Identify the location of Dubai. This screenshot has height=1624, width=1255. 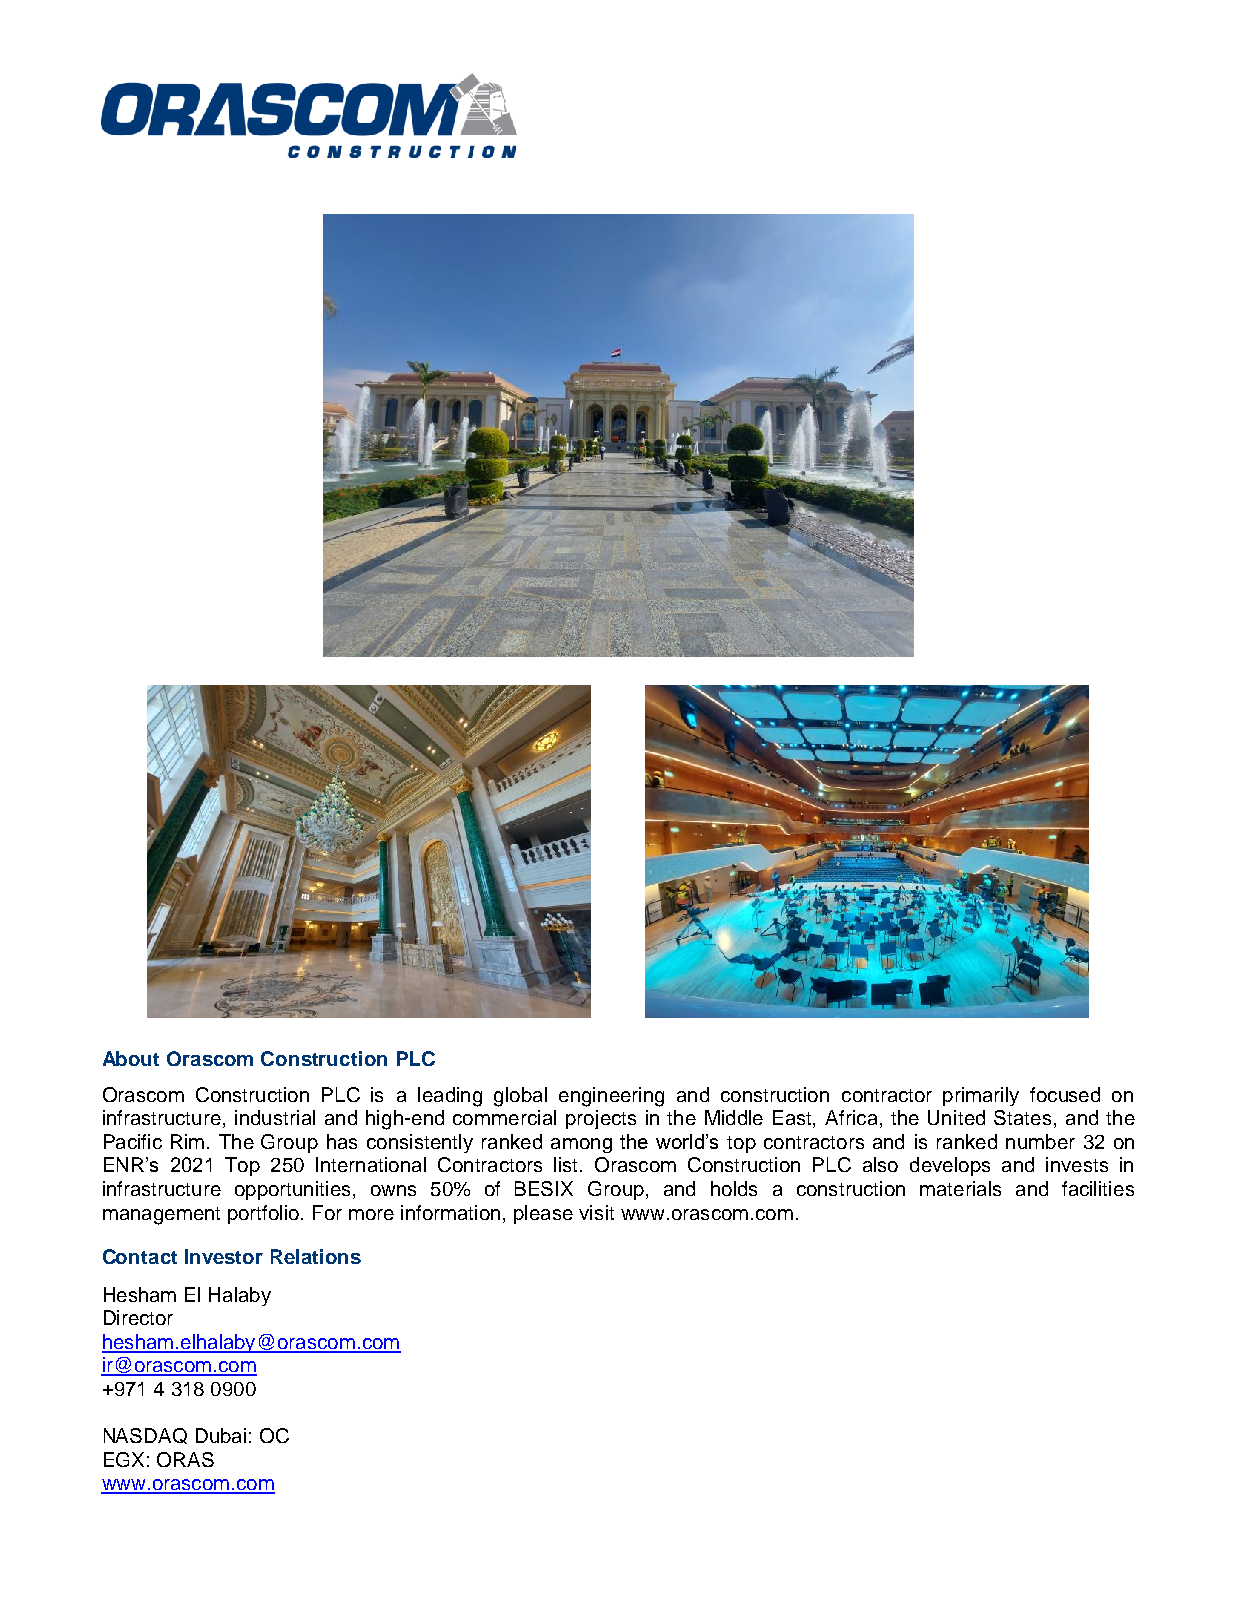
(221, 1435).
